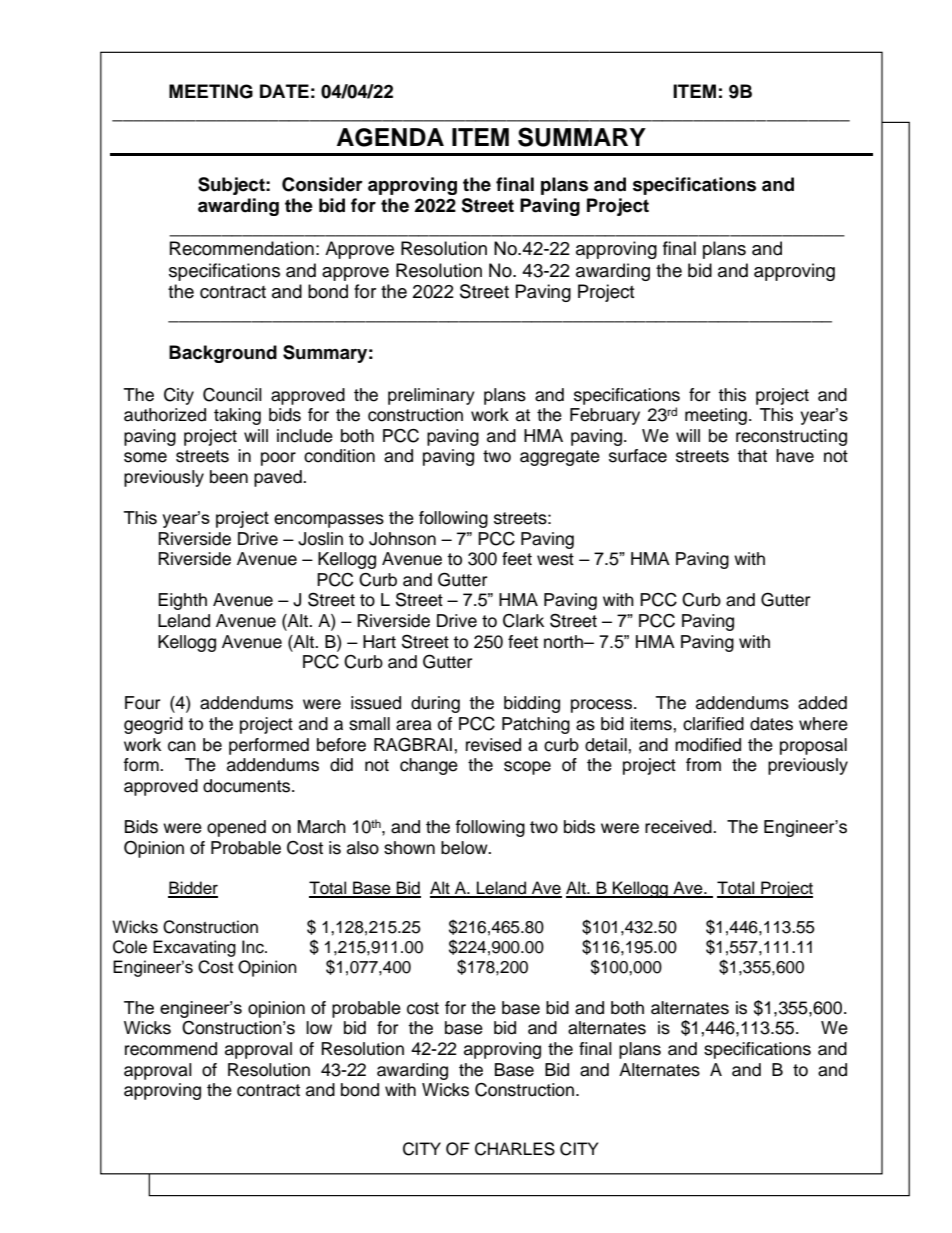 Image resolution: width=952 pixels, height=1233 pixels. What do you see at coordinates (713, 724) in the screenshot?
I see `clarified` at bounding box center [713, 724].
